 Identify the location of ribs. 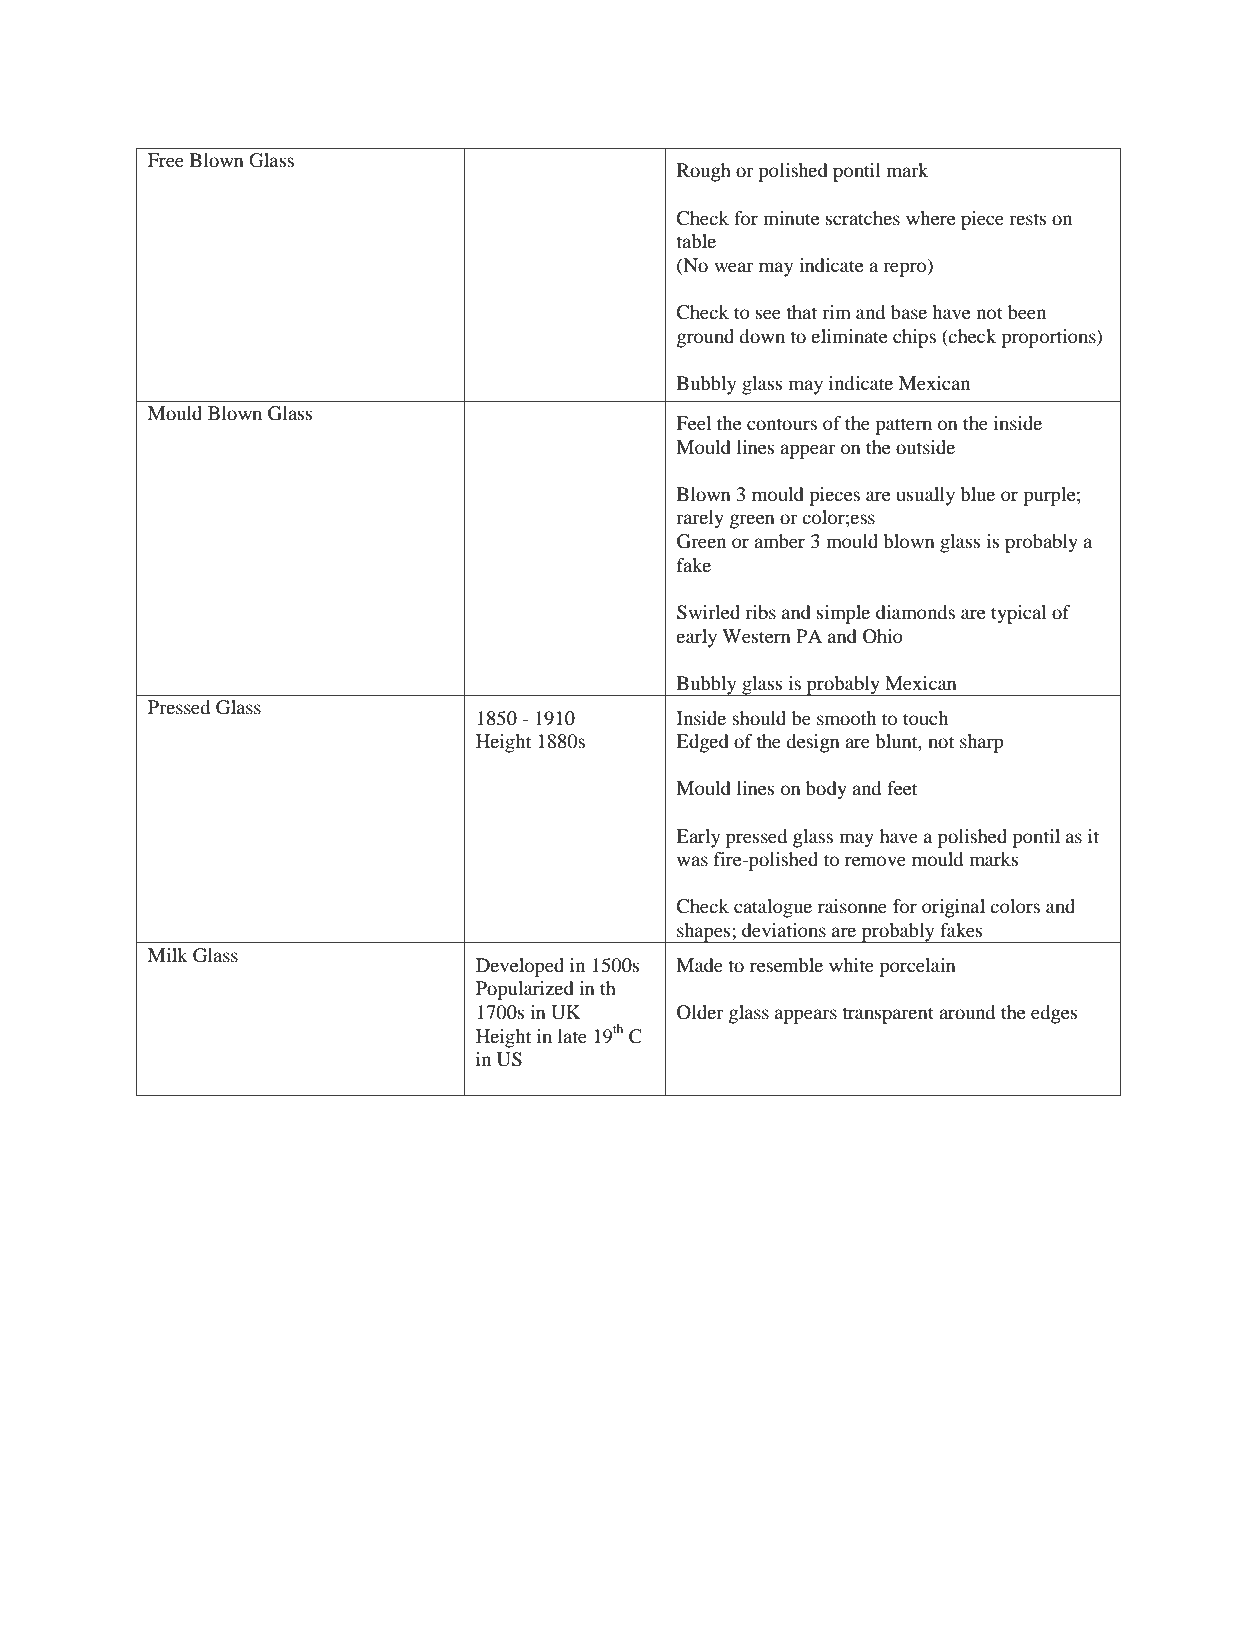
(760, 612).
